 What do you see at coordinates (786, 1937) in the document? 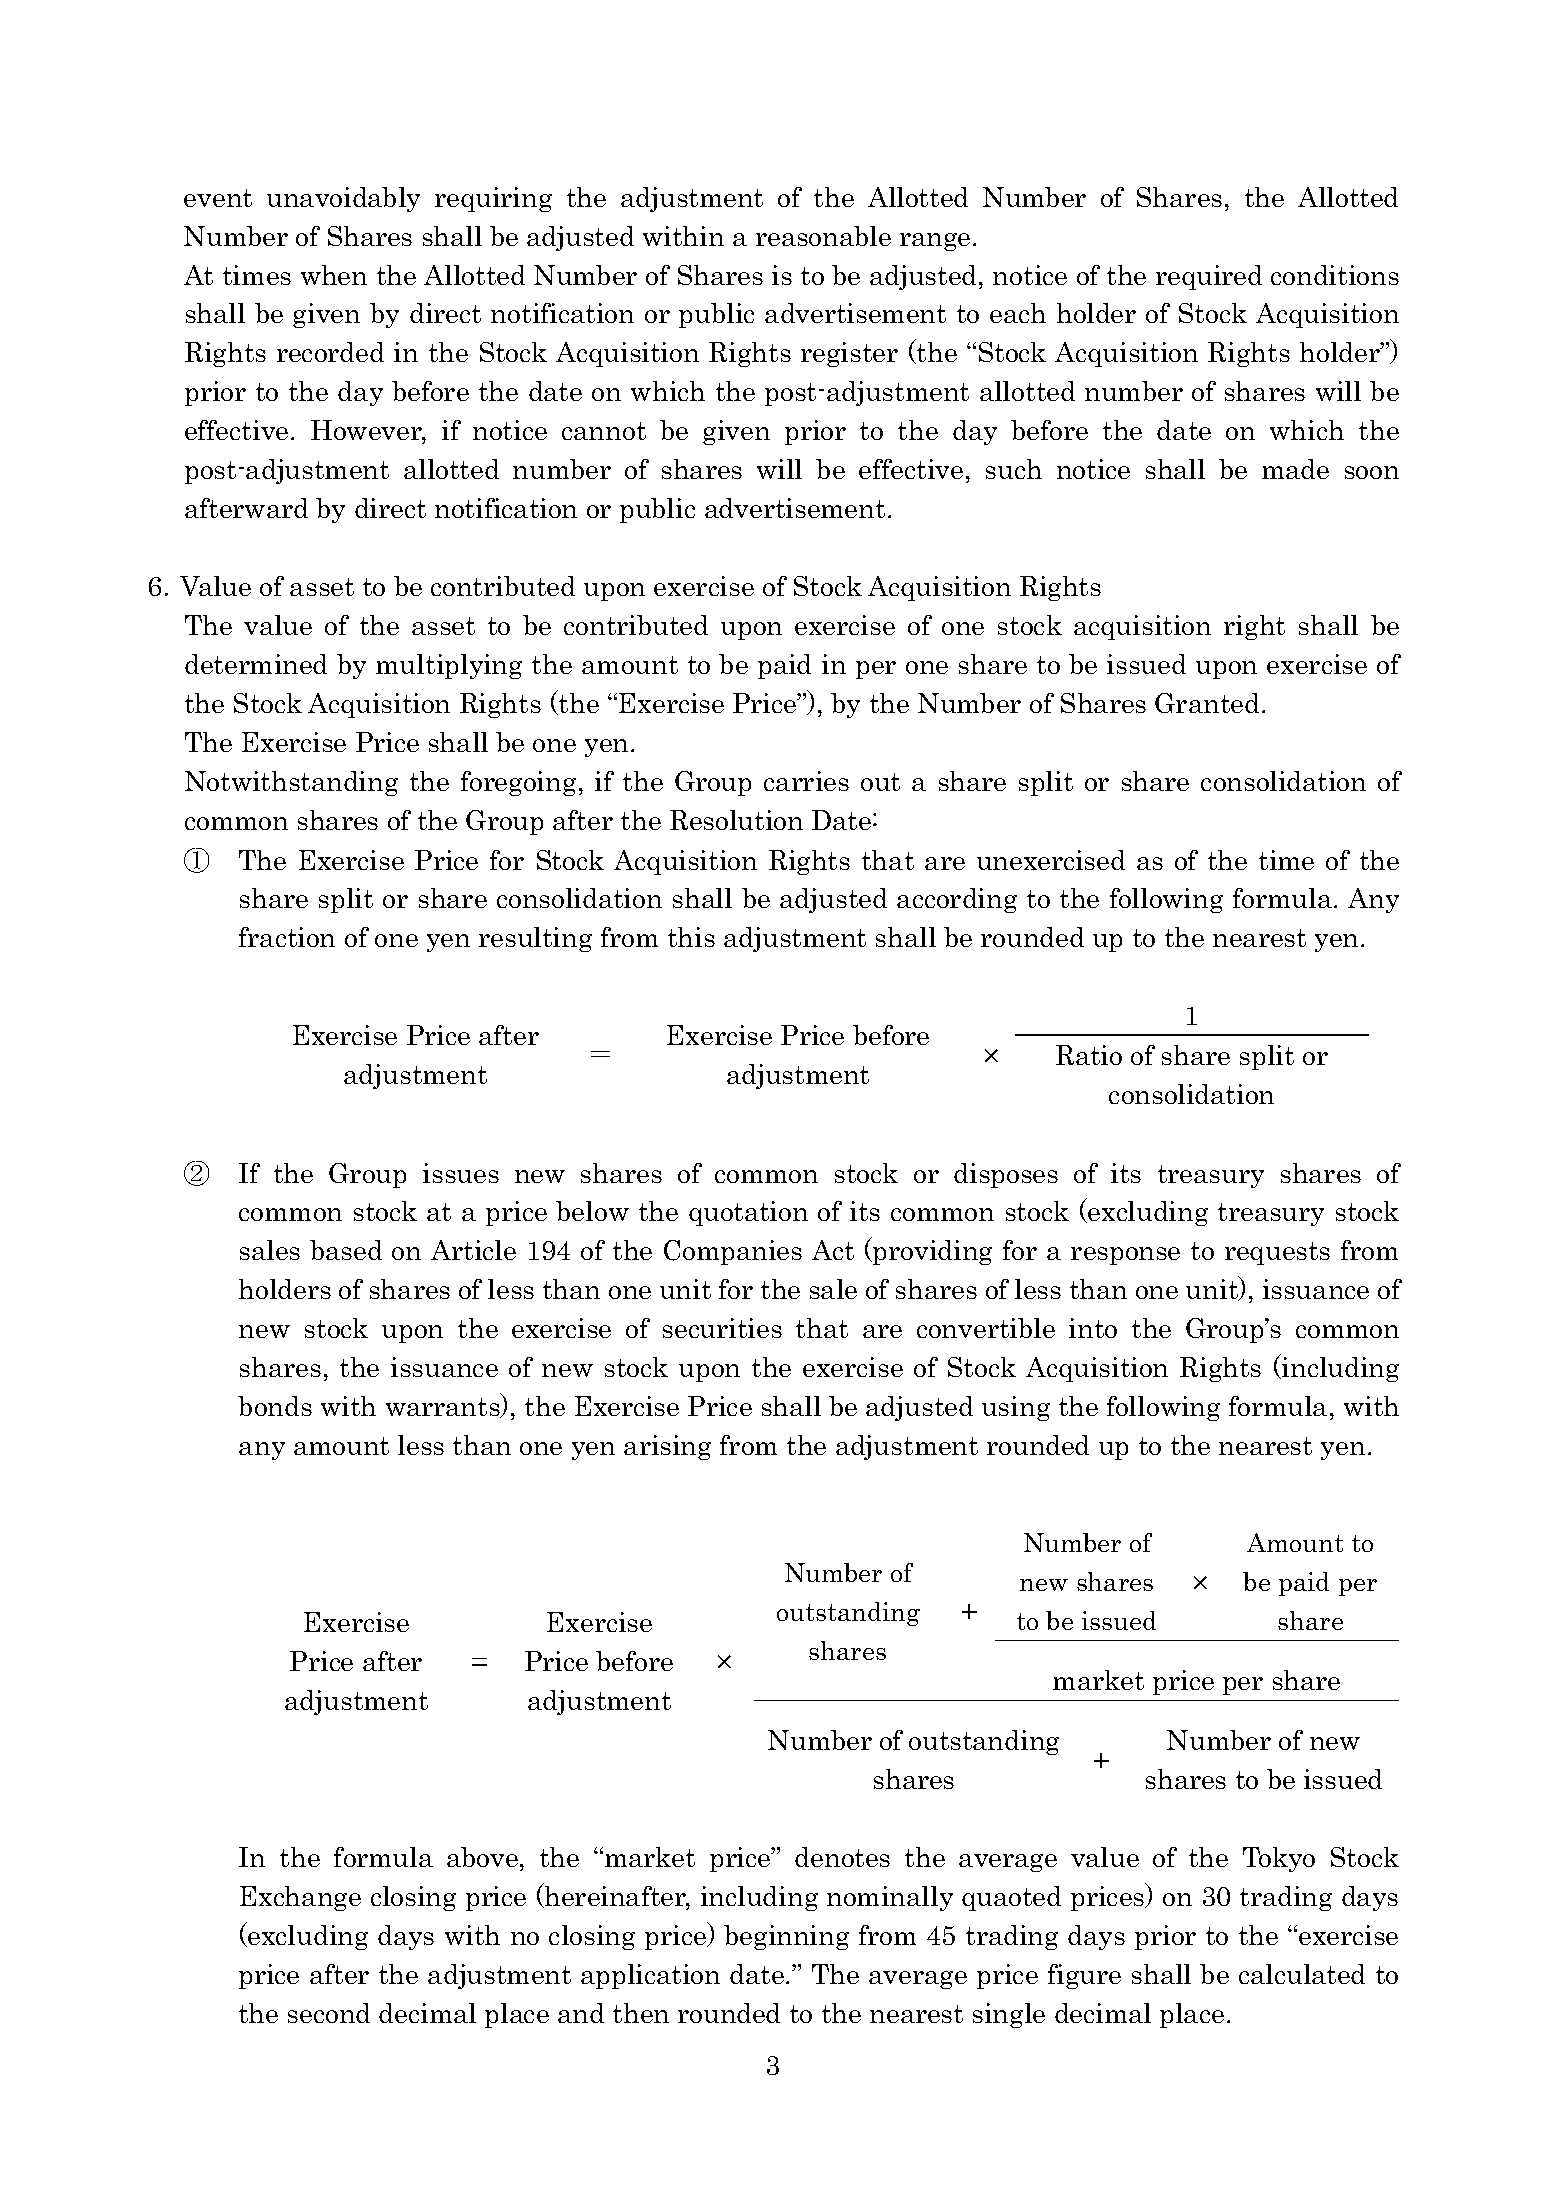
I see `beginning` at bounding box center [786, 1937].
